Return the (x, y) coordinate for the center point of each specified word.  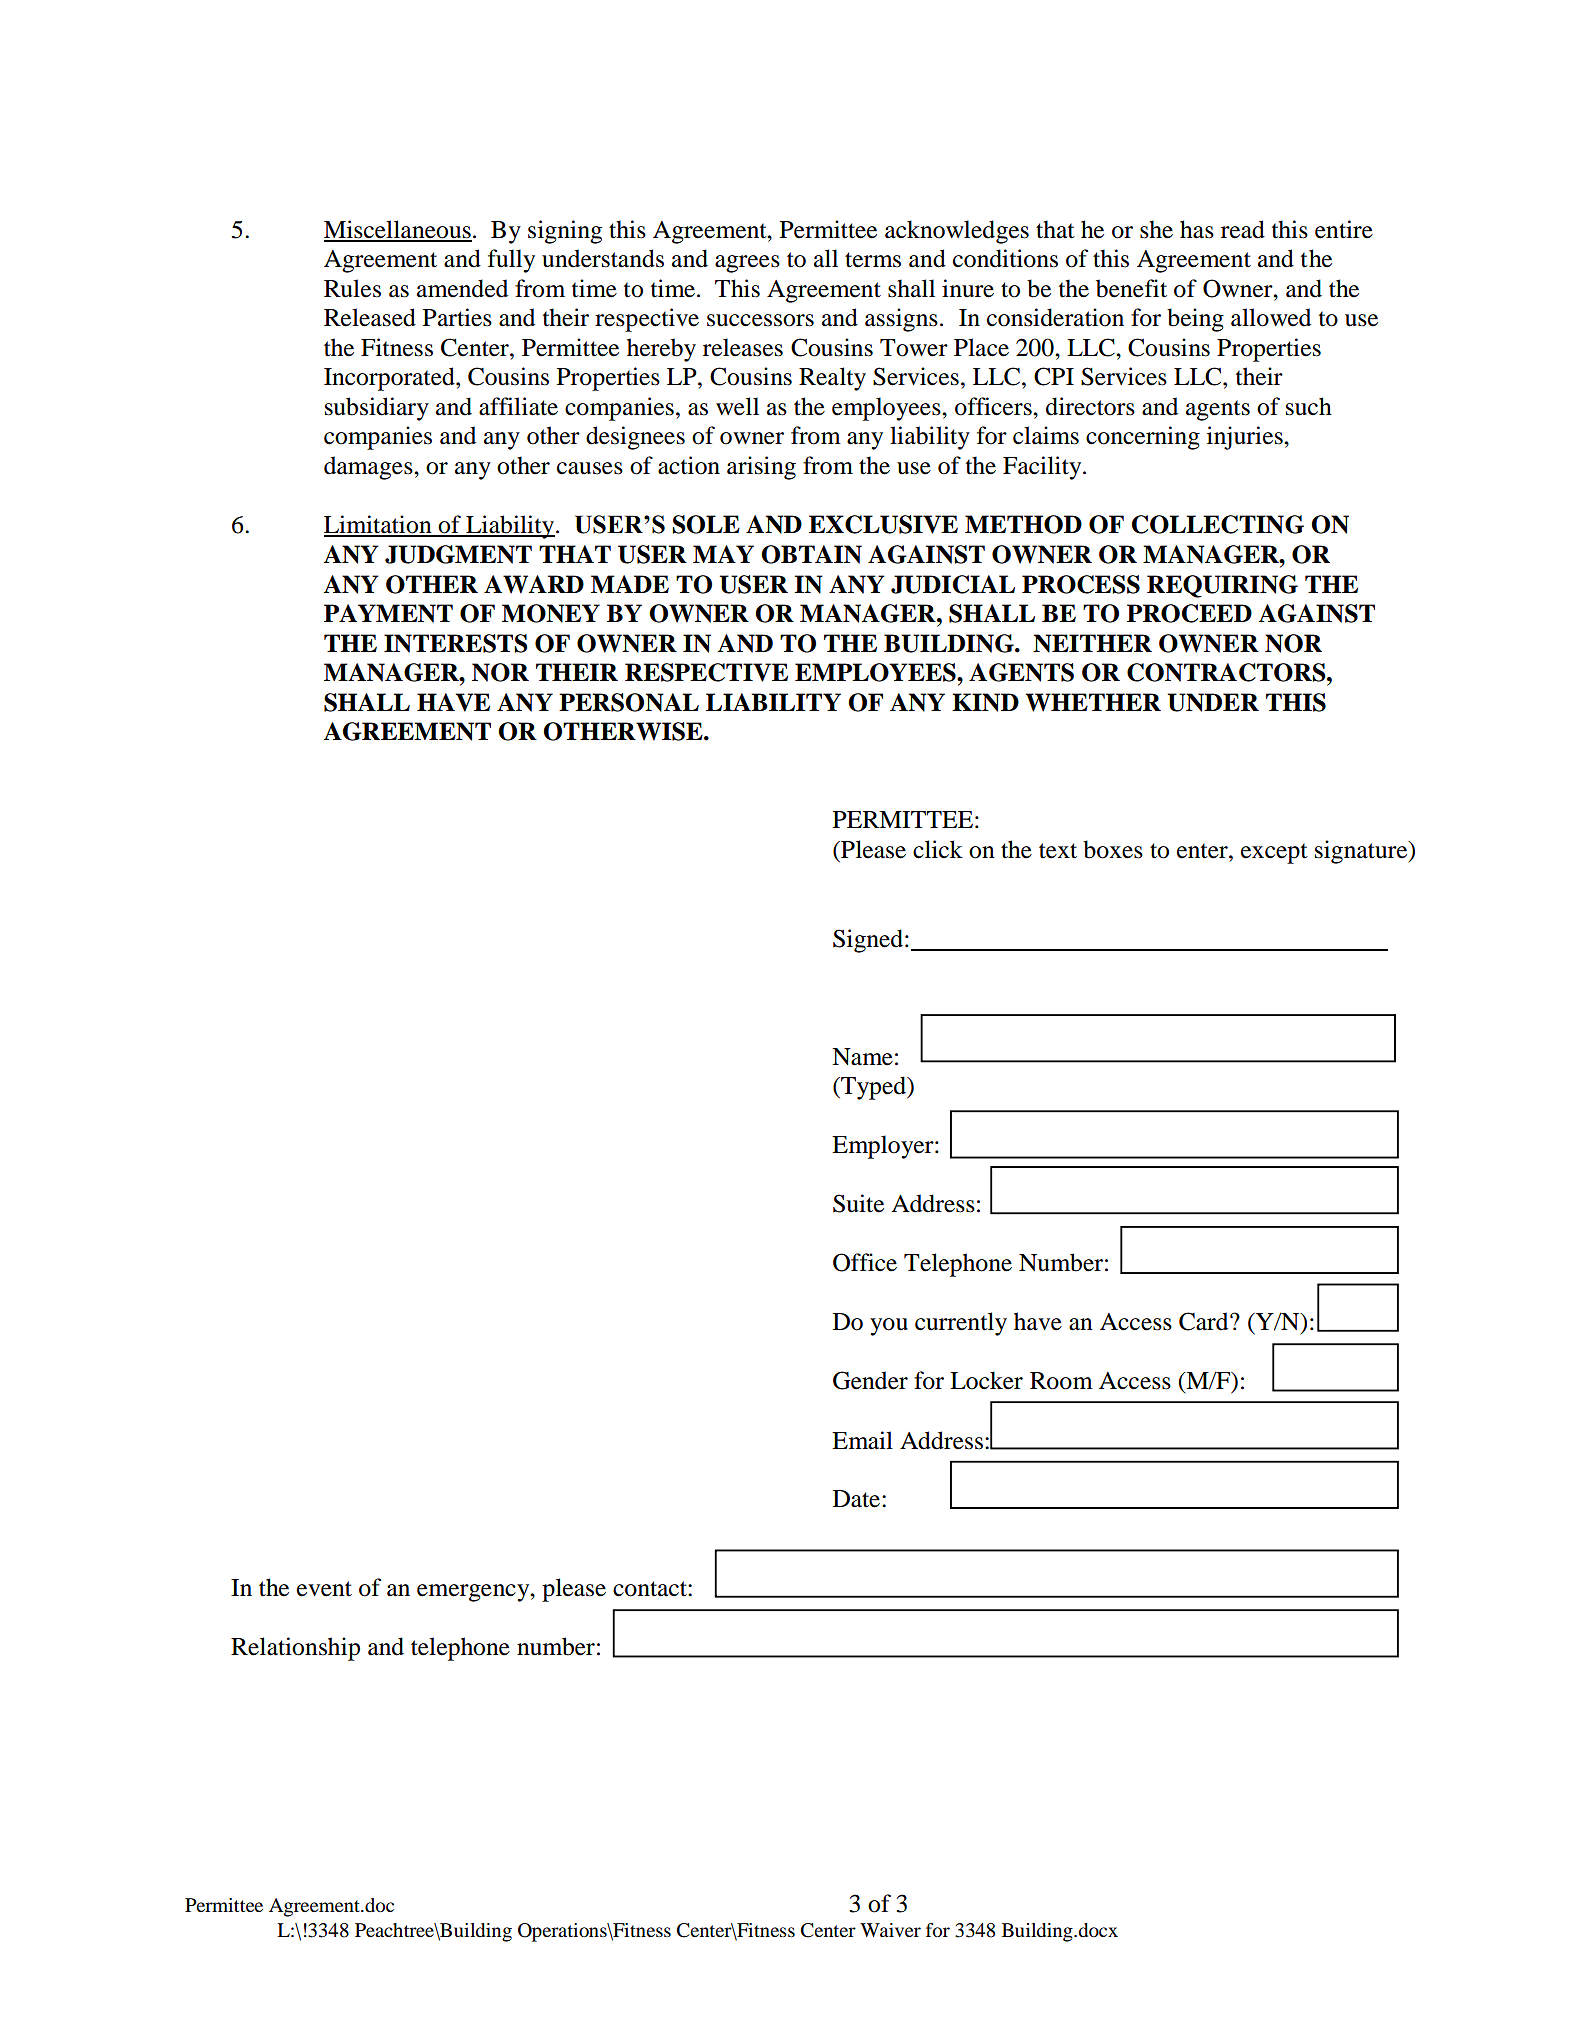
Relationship (295, 1649)
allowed (1271, 317)
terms (873, 260)
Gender (870, 1380)
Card (1205, 1321)
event (324, 1589)
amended (462, 288)
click (938, 849)
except (1274, 853)
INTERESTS (456, 643)
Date (858, 1499)
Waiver (890, 1930)
